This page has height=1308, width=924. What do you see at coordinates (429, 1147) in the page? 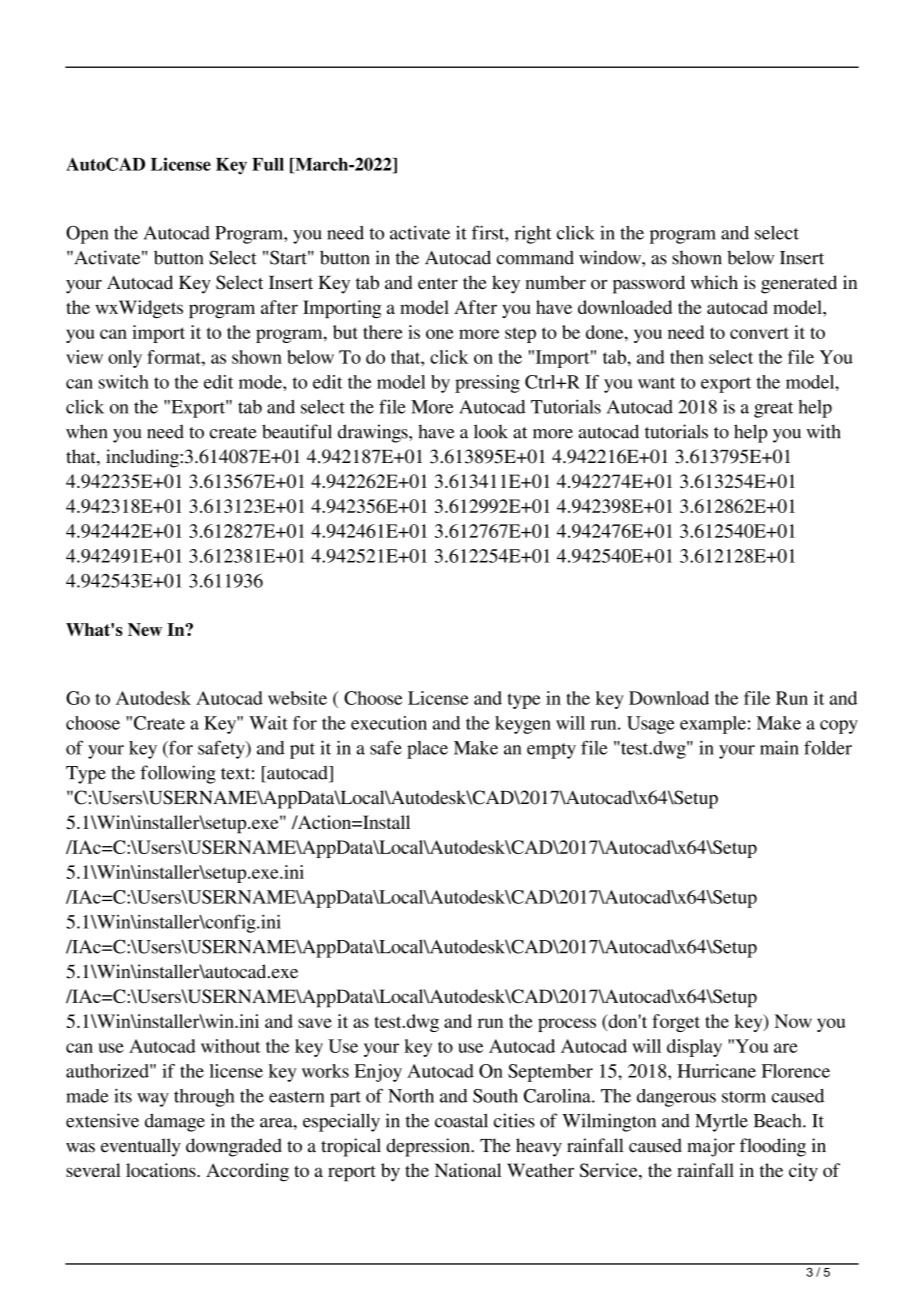
I see `depression` at bounding box center [429, 1147].
